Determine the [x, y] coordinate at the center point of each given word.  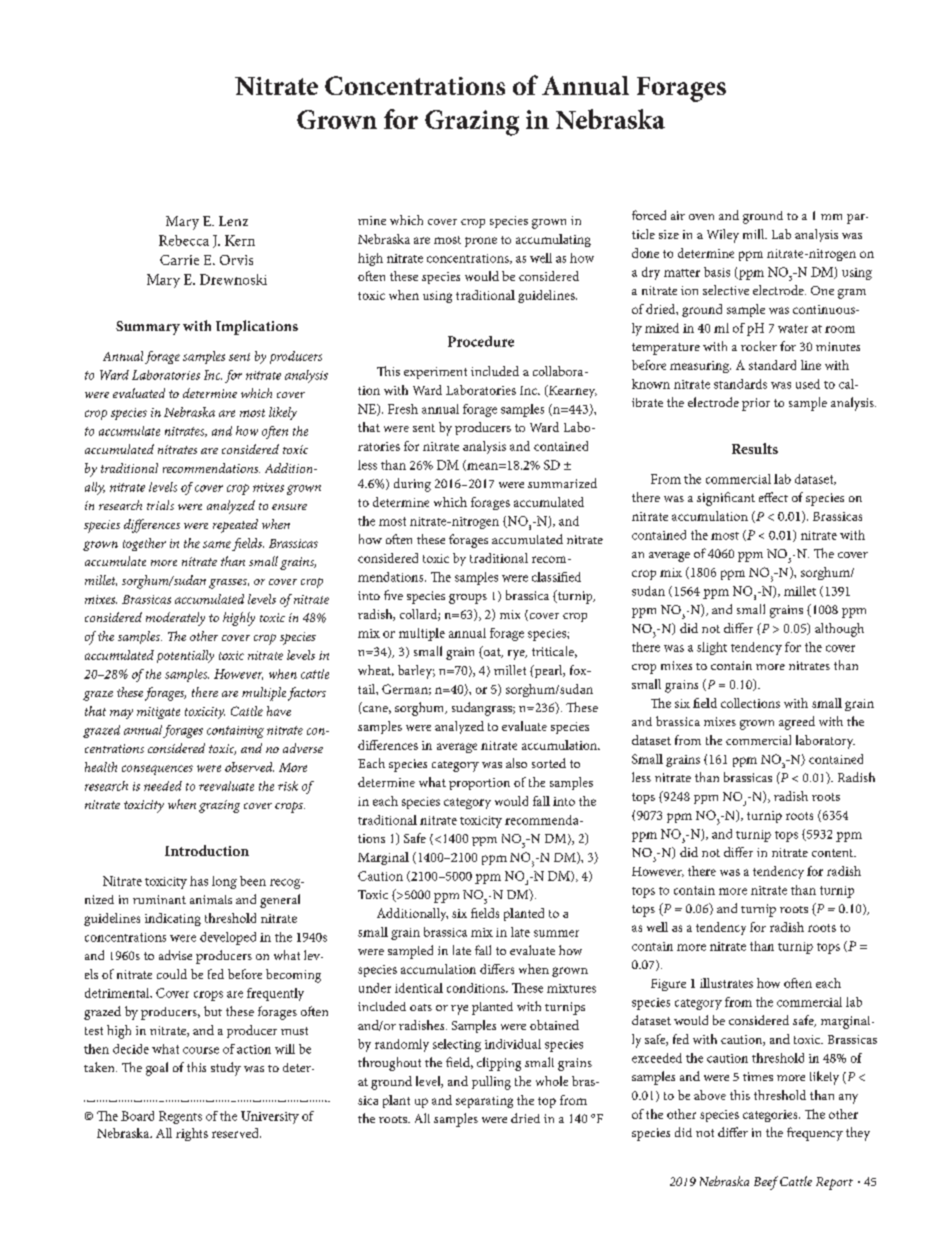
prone [481, 242]
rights [192, 1134]
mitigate [158, 713]
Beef [766, 1183]
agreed [797, 723]
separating [484, 1102]
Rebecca [184, 240]
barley [416, 672]
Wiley [723, 236]
